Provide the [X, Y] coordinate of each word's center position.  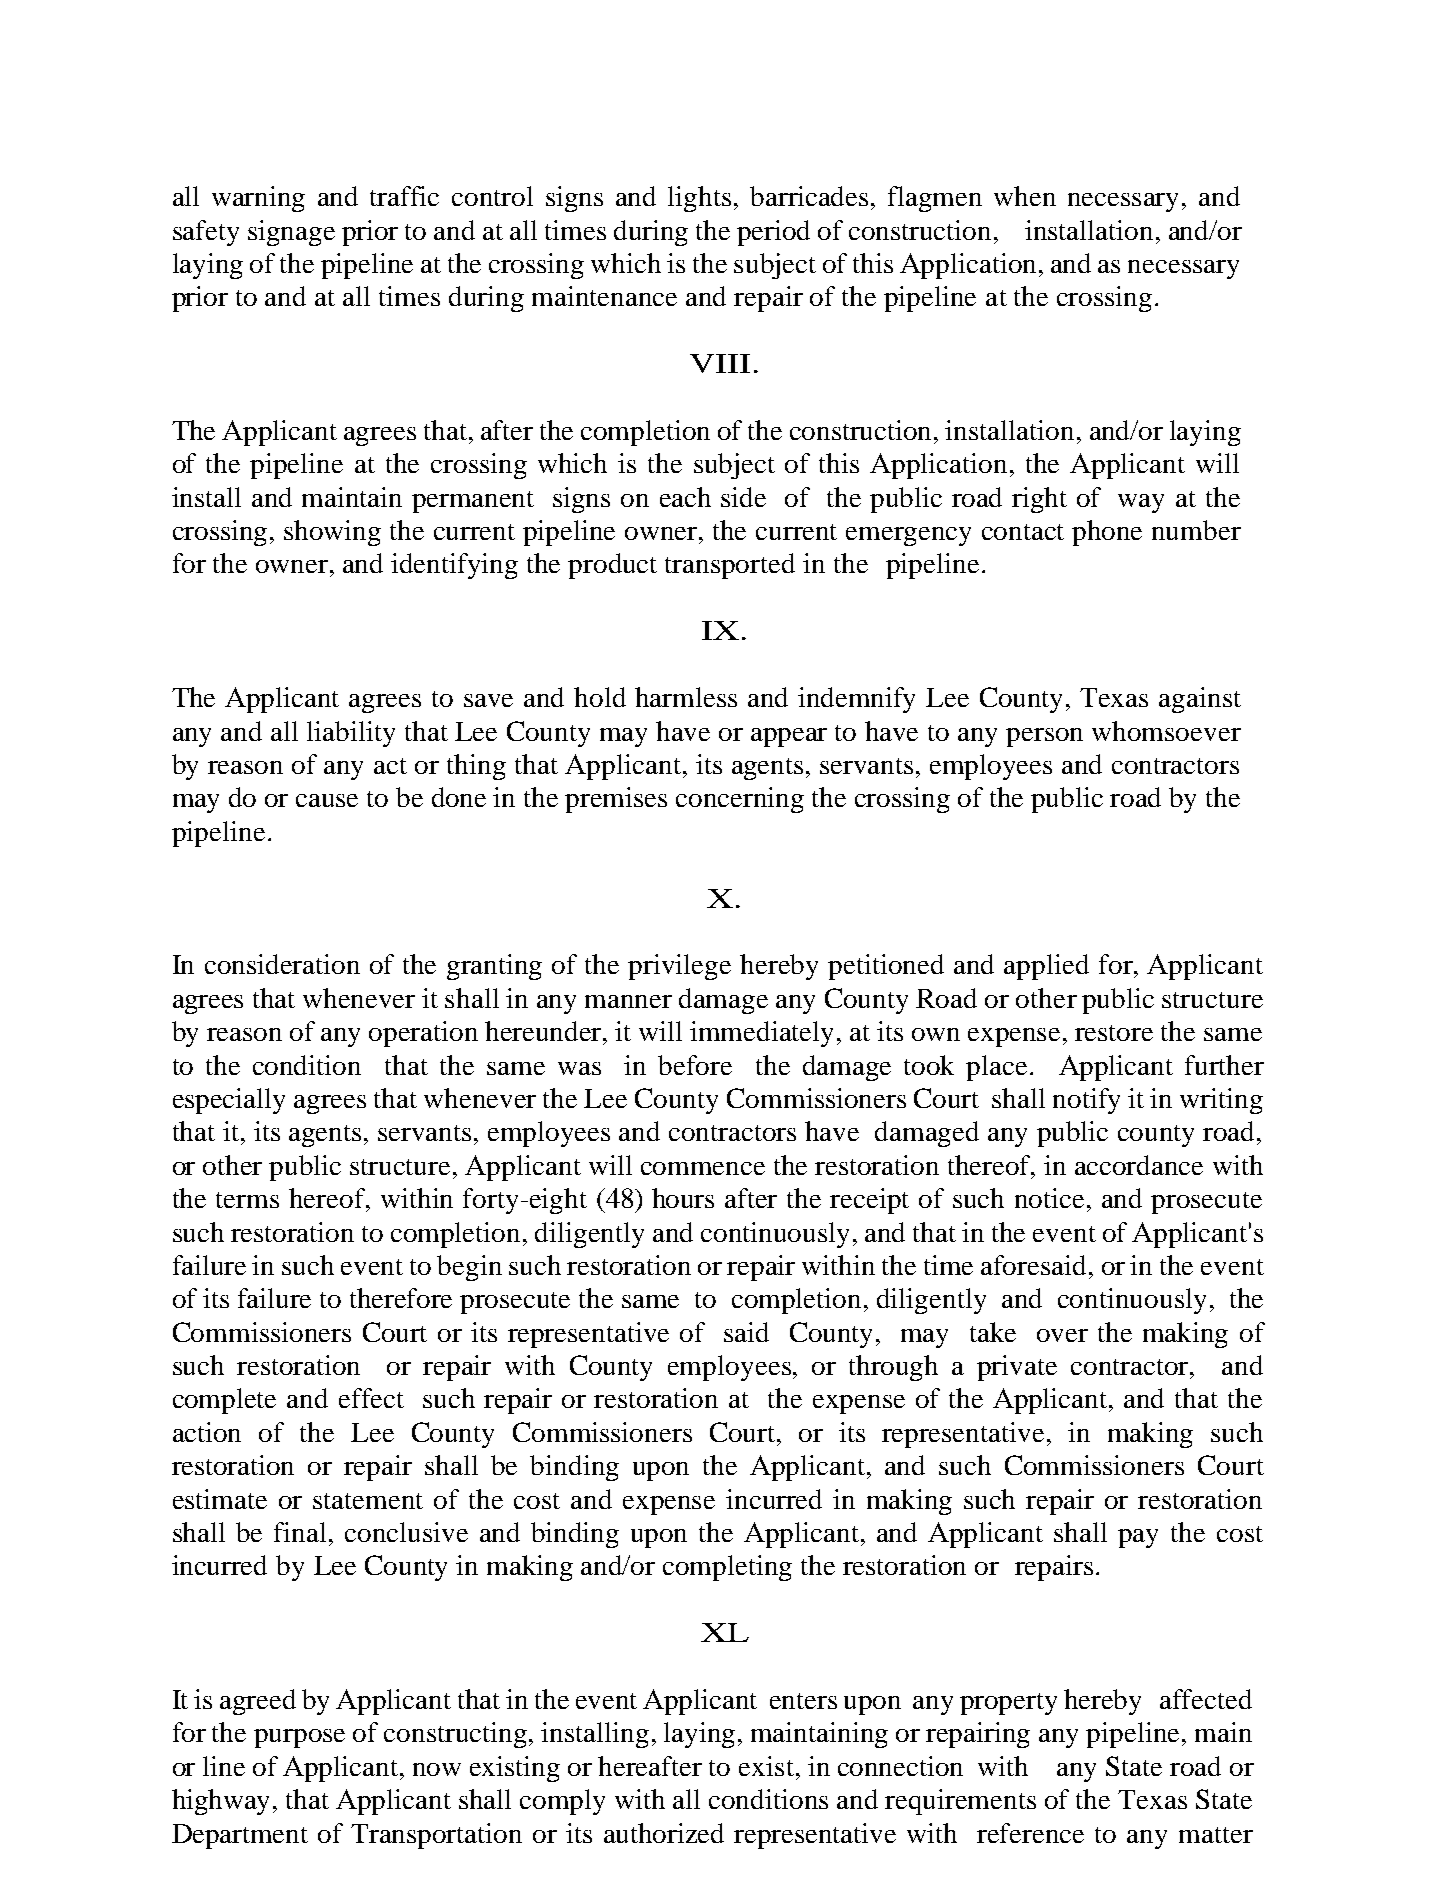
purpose [299, 1738]
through [893, 1368]
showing [332, 533]
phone [1107, 533]
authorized [664, 1833]
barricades [809, 196]
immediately [764, 1034]
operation [423, 1034]
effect [371, 1398]
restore [1114, 1033]
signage [291, 233]
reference [1030, 1833]
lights [699, 199]
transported [730, 566]
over [1062, 1335]
